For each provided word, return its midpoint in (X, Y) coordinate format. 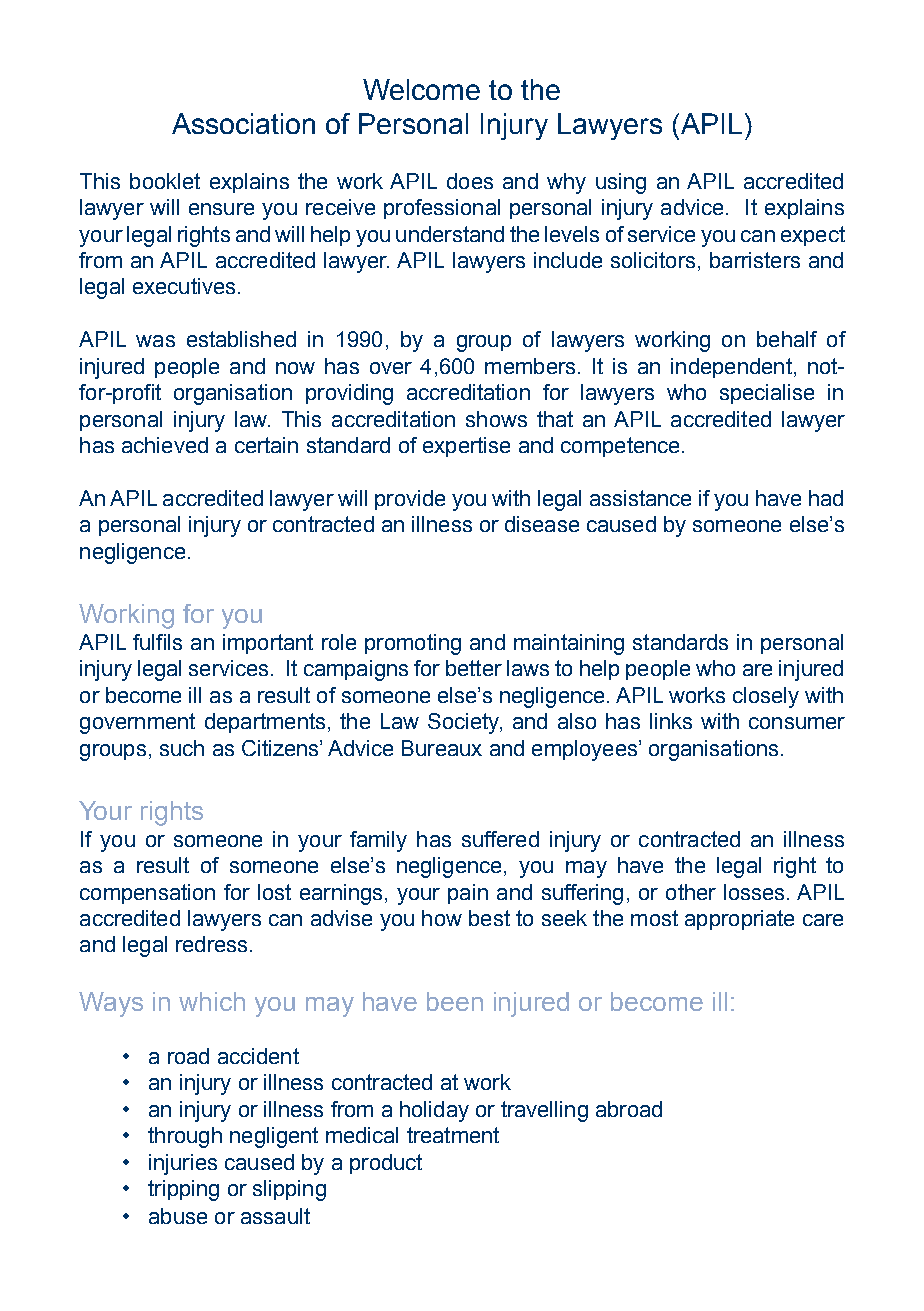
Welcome (421, 89)
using (621, 183)
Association (243, 123)
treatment (453, 1135)
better (474, 668)
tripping (183, 1190)
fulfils (157, 642)
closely (766, 697)
